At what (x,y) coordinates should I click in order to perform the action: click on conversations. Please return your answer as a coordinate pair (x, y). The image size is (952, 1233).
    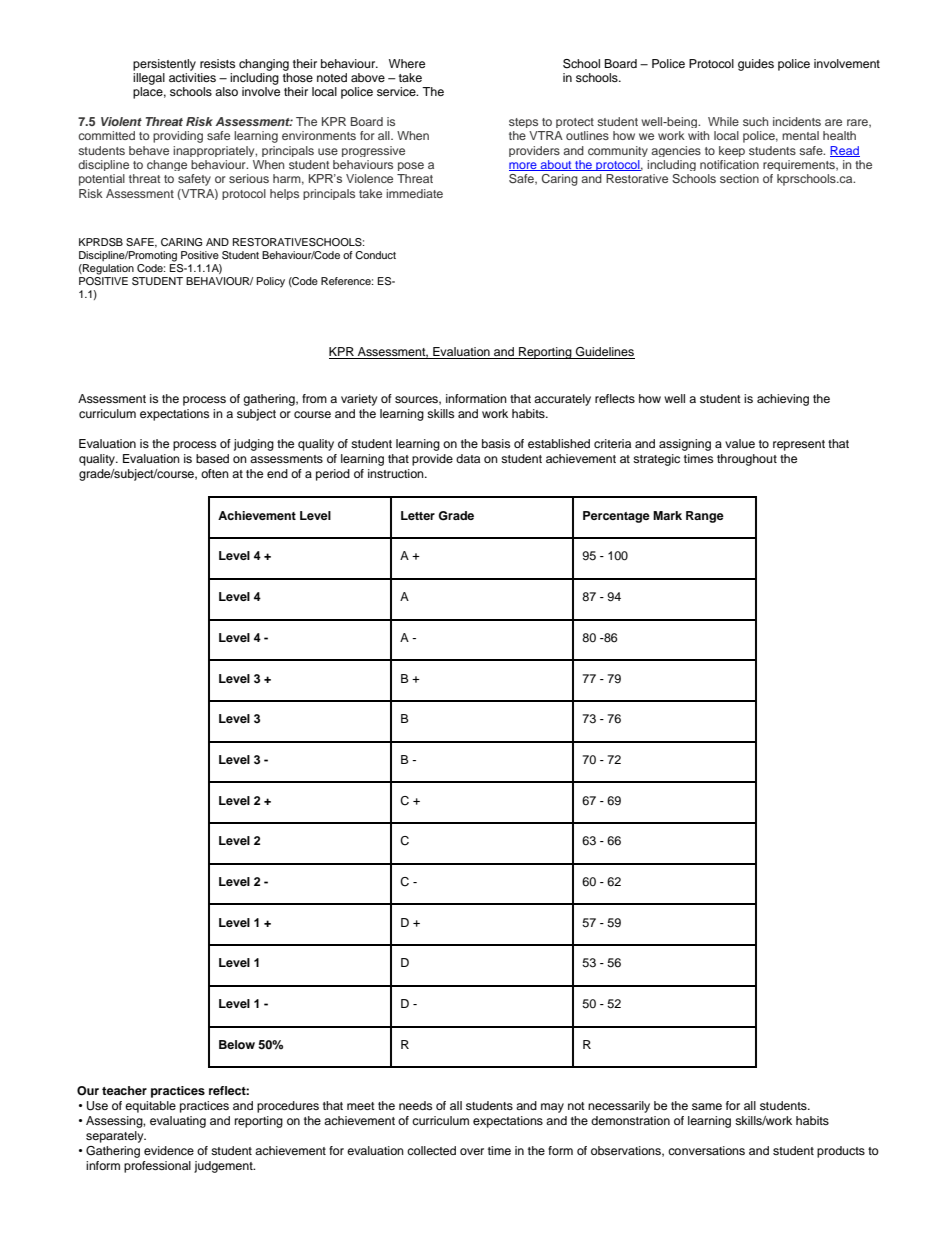
    Looking at the image, I should click on (706, 1150).
